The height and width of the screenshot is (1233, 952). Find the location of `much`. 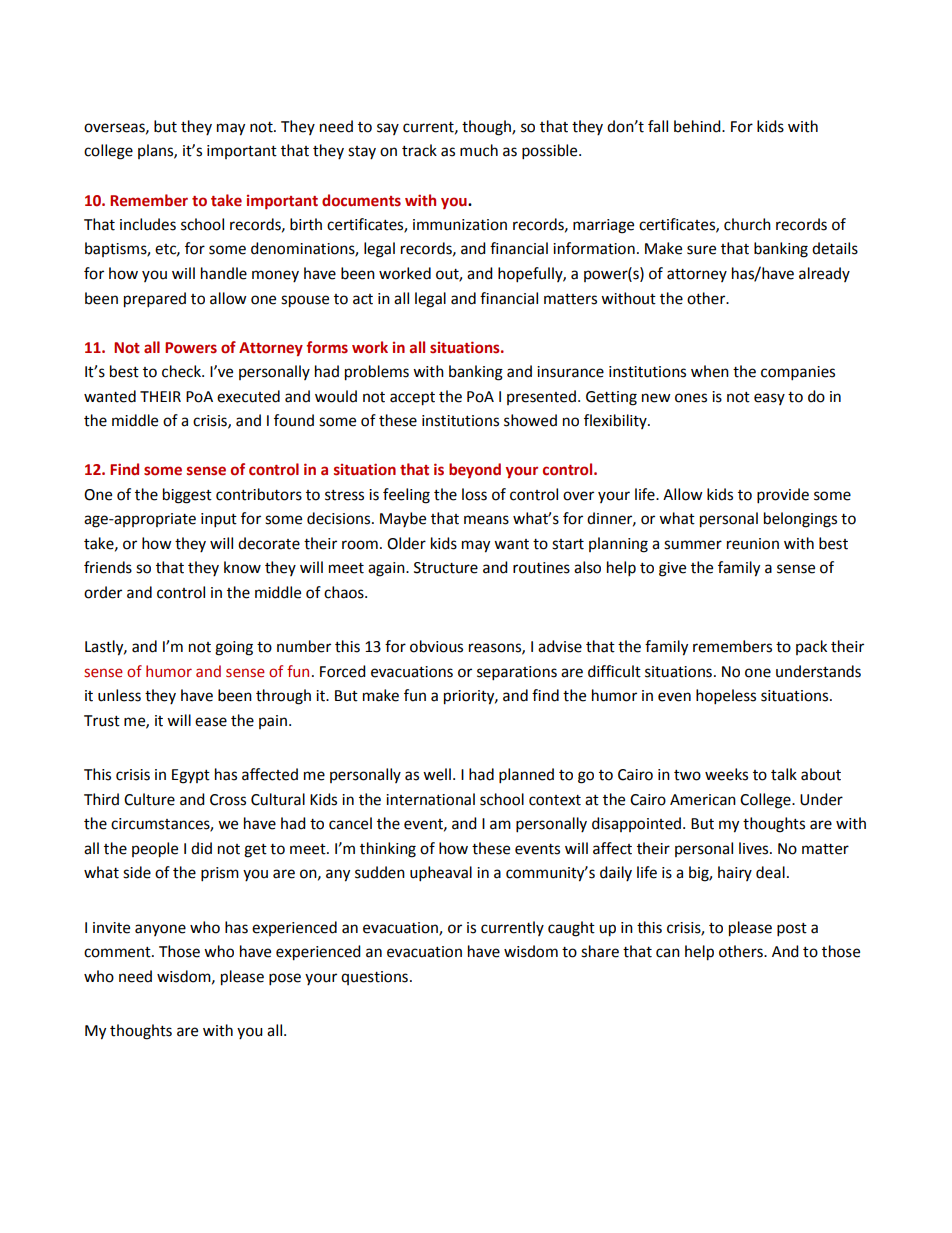

much is located at coordinates (479, 150).
